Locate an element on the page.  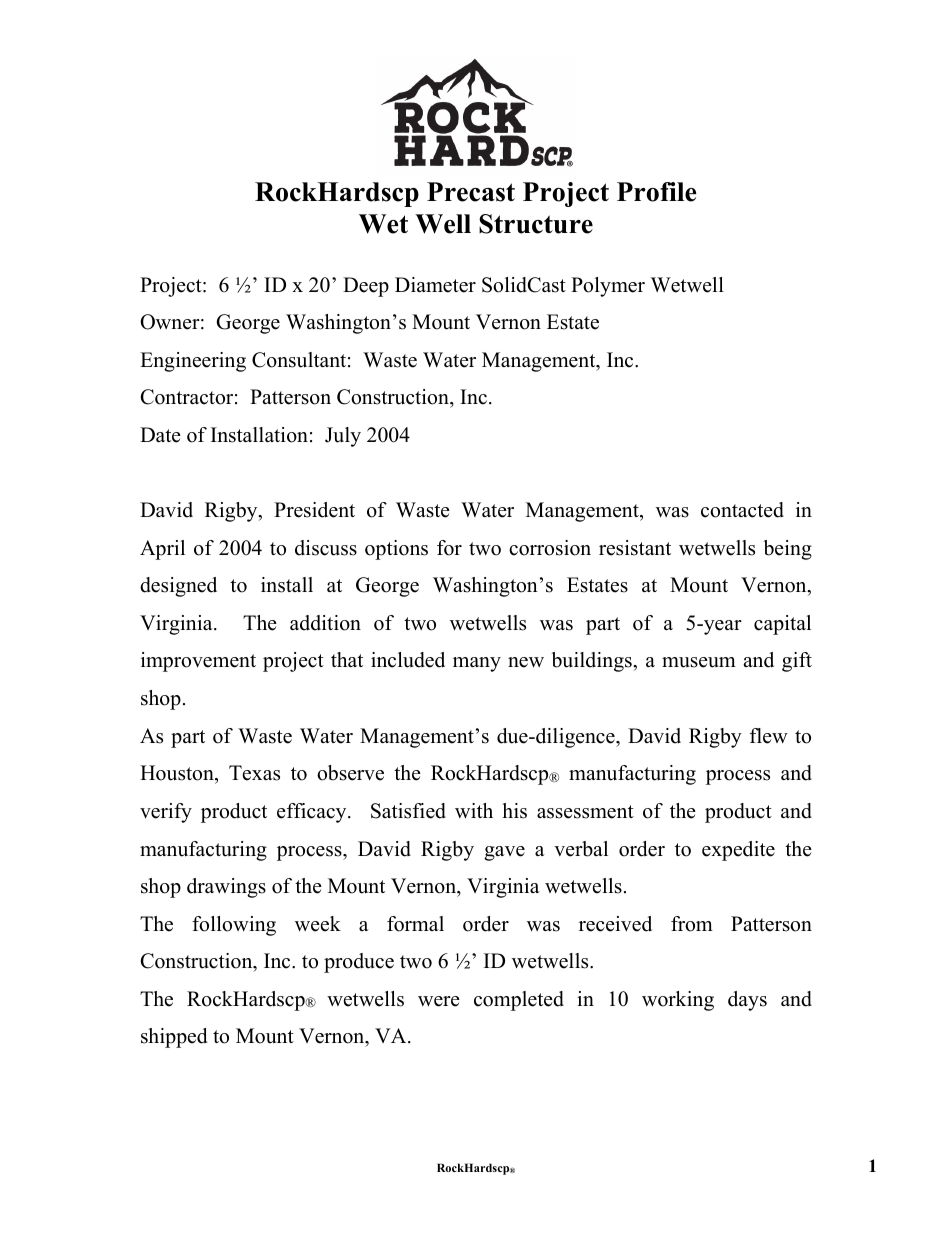
capital is located at coordinates (782, 625).
